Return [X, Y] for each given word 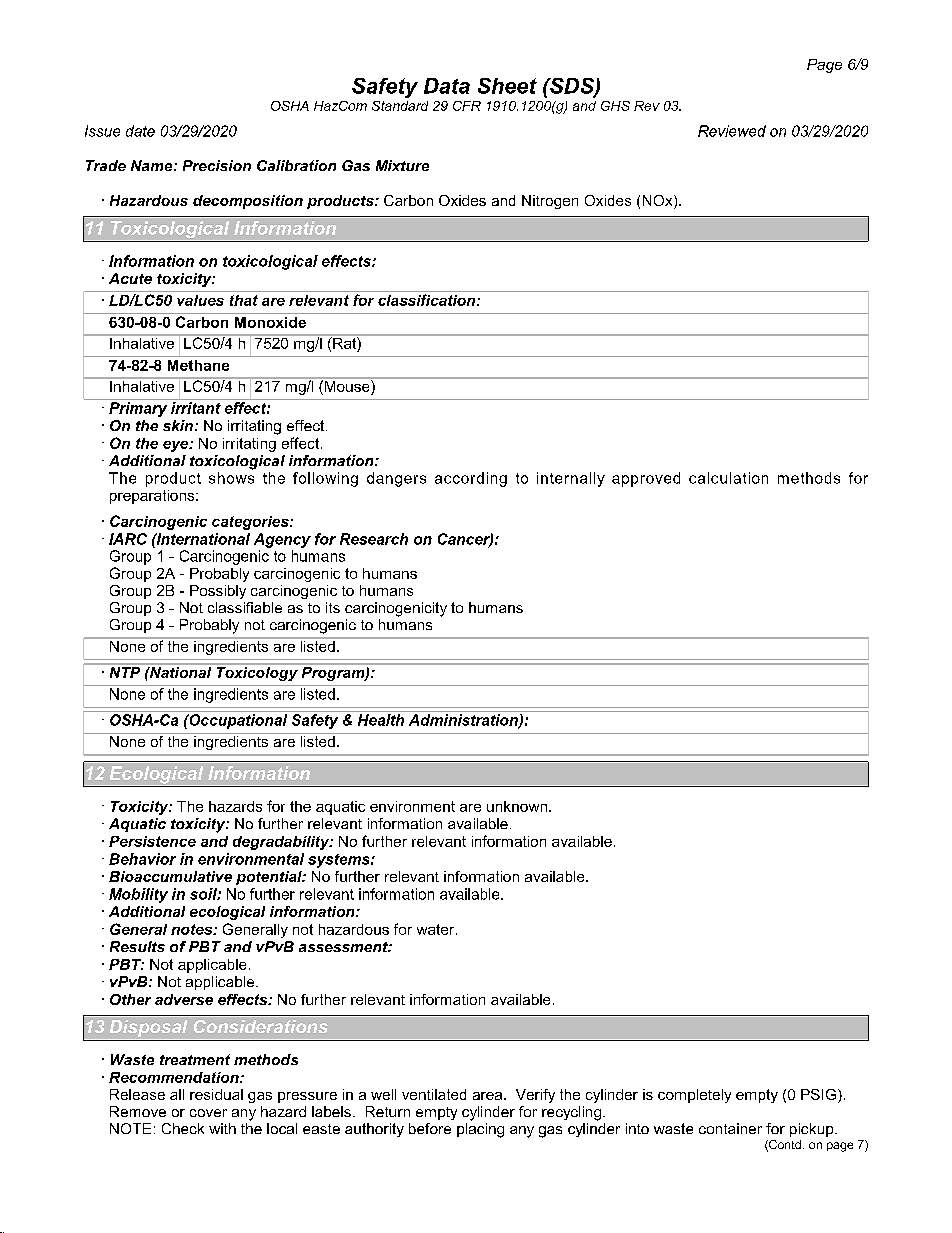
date [140, 131]
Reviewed [732, 131]
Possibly [218, 592]
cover [208, 1113]
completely [694, 1096]
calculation [728, 478]
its [333, 607]
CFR [467, 106]
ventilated [434, 1094]
